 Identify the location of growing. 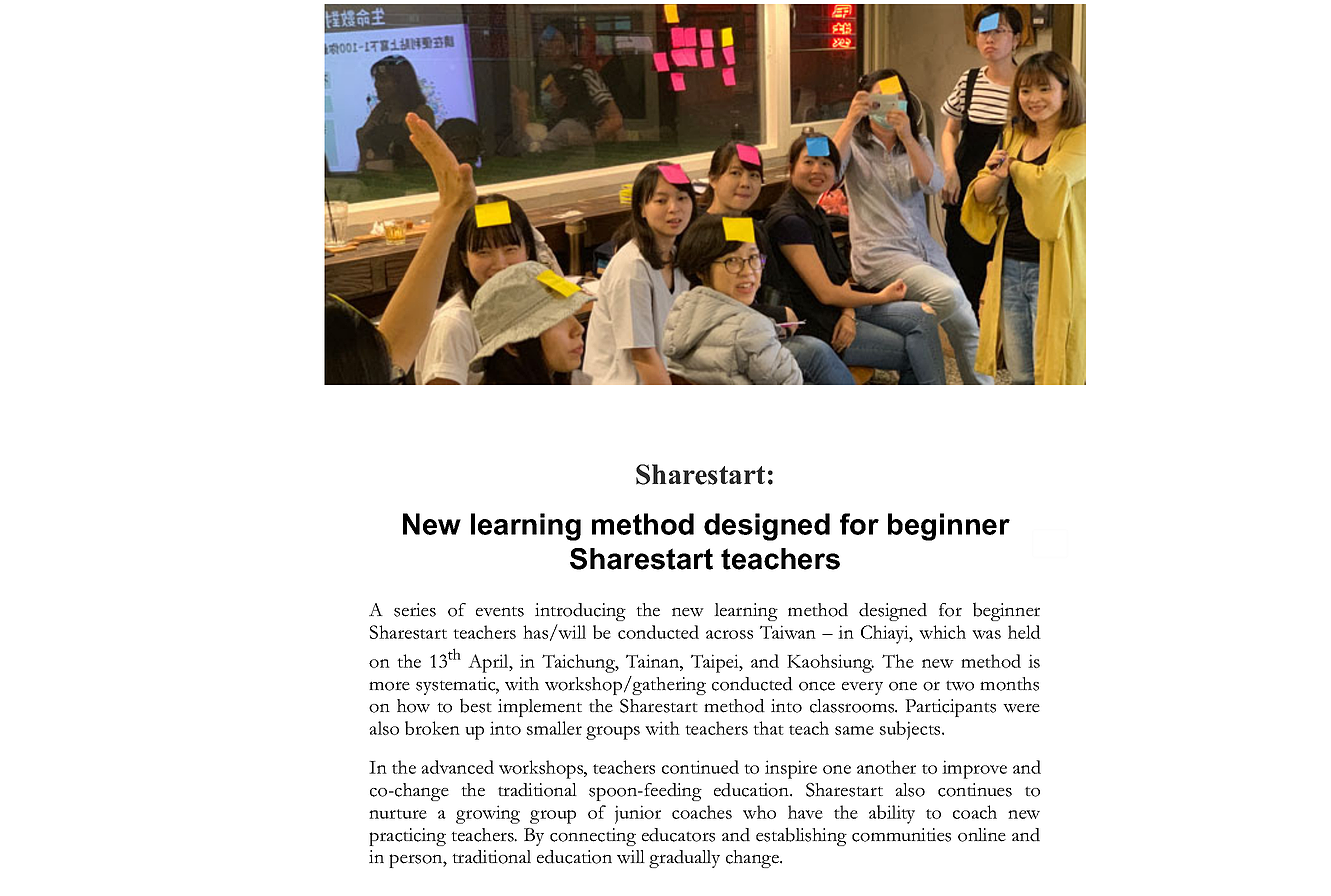
(488, 814).
